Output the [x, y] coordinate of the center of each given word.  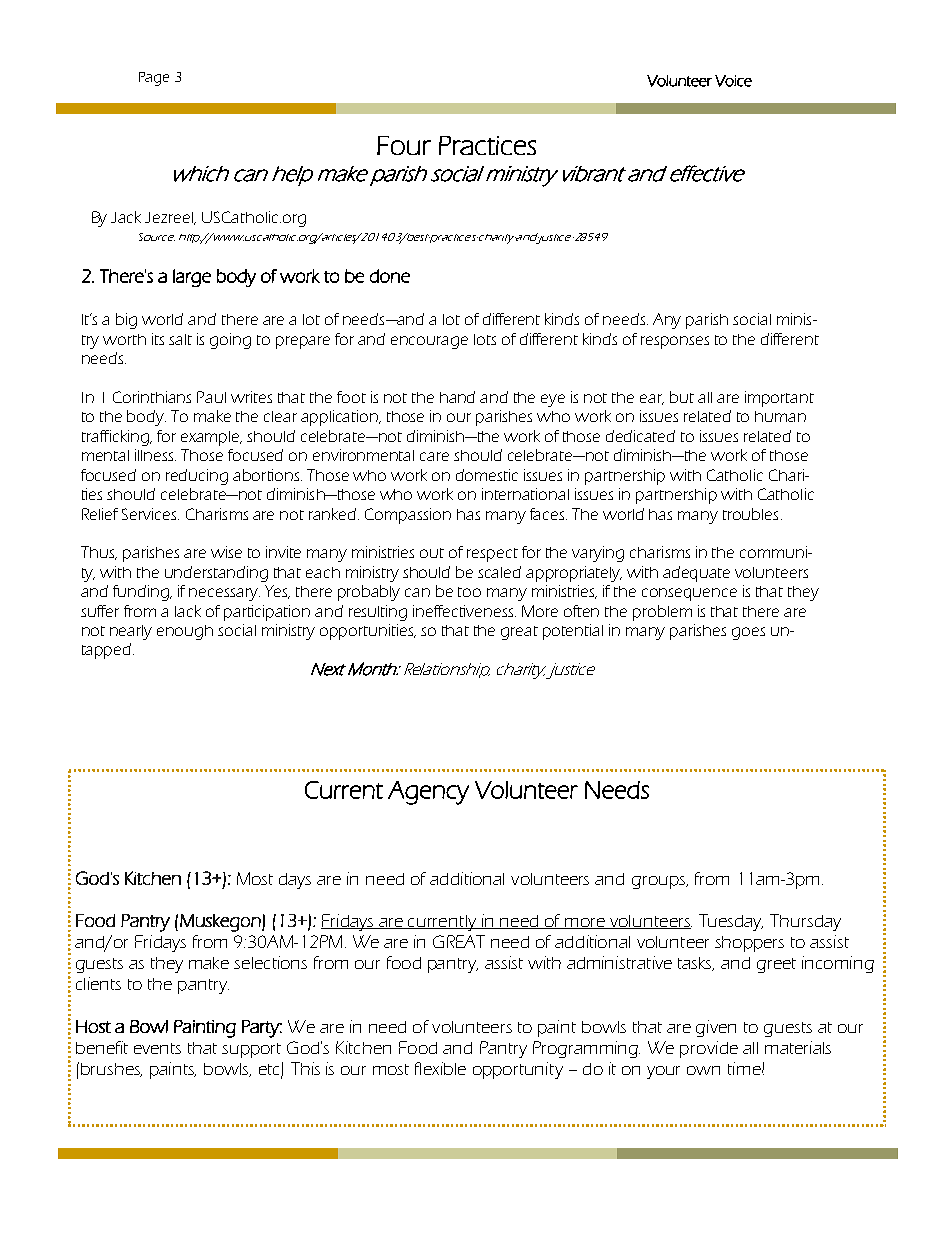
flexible [440, 1068]
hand [457, 397]
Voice [733, 81]
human [780, 416]
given [716, 1028]
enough [185, 632]
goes [748, 633]
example [211, 438]
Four [404, 145]
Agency [428, 793]
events [157, 1048]
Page [154, 79]
